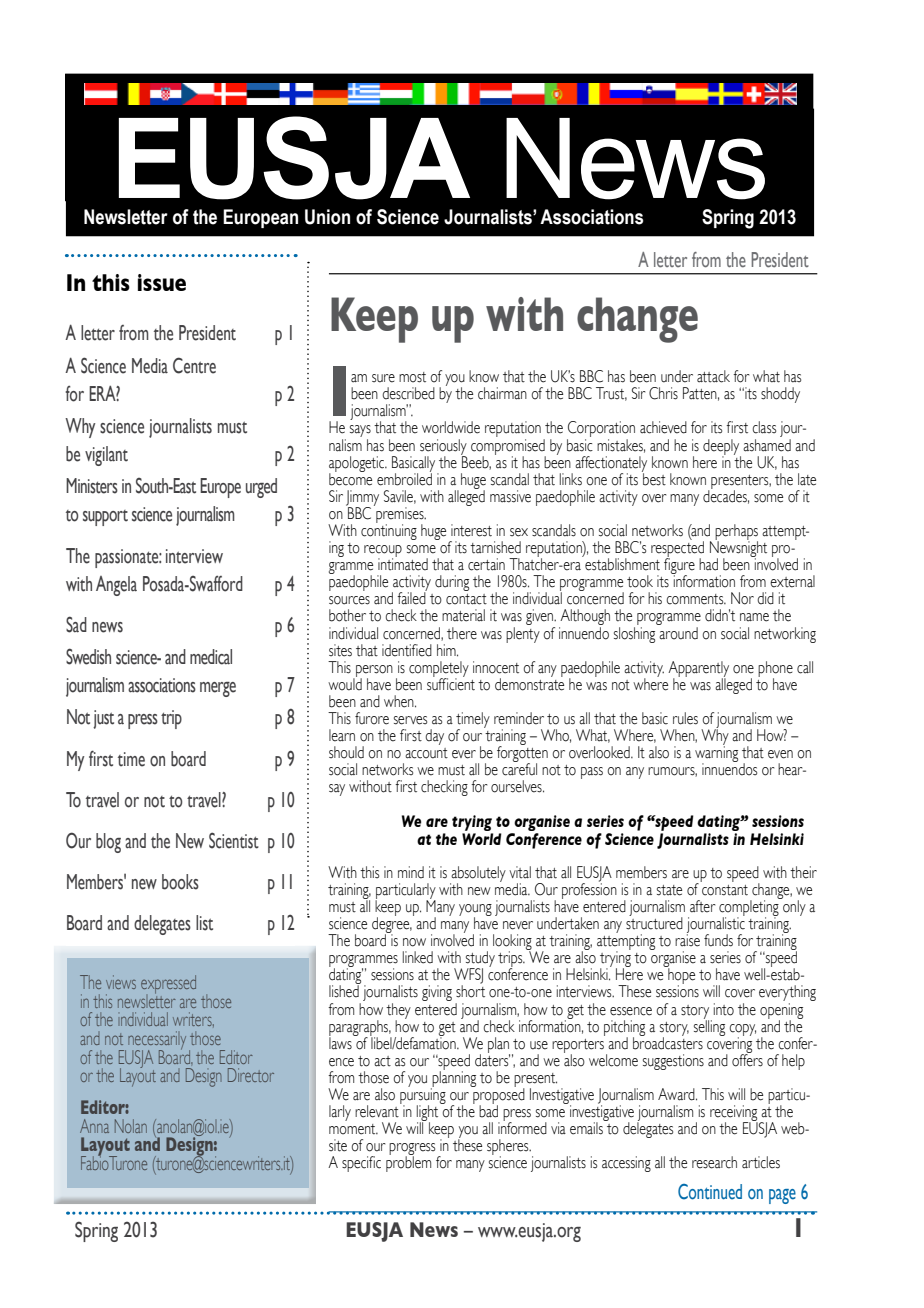 This screenshot has width=924, height=1308. Describe the element at coordinates (418, 957) in the screenshot. I see `linked` at that location.
